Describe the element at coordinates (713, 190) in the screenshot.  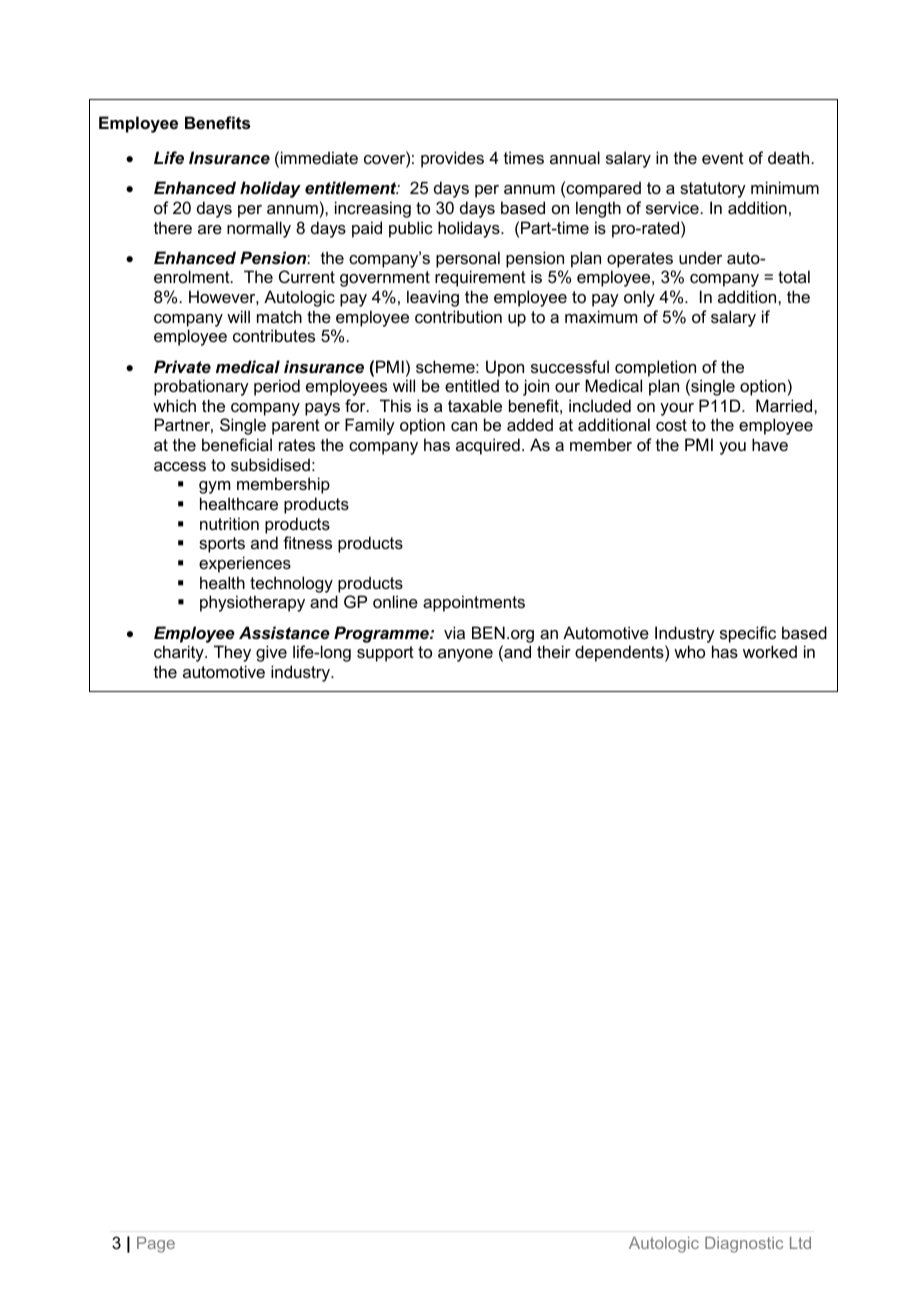
I see `statutory` at that location.
